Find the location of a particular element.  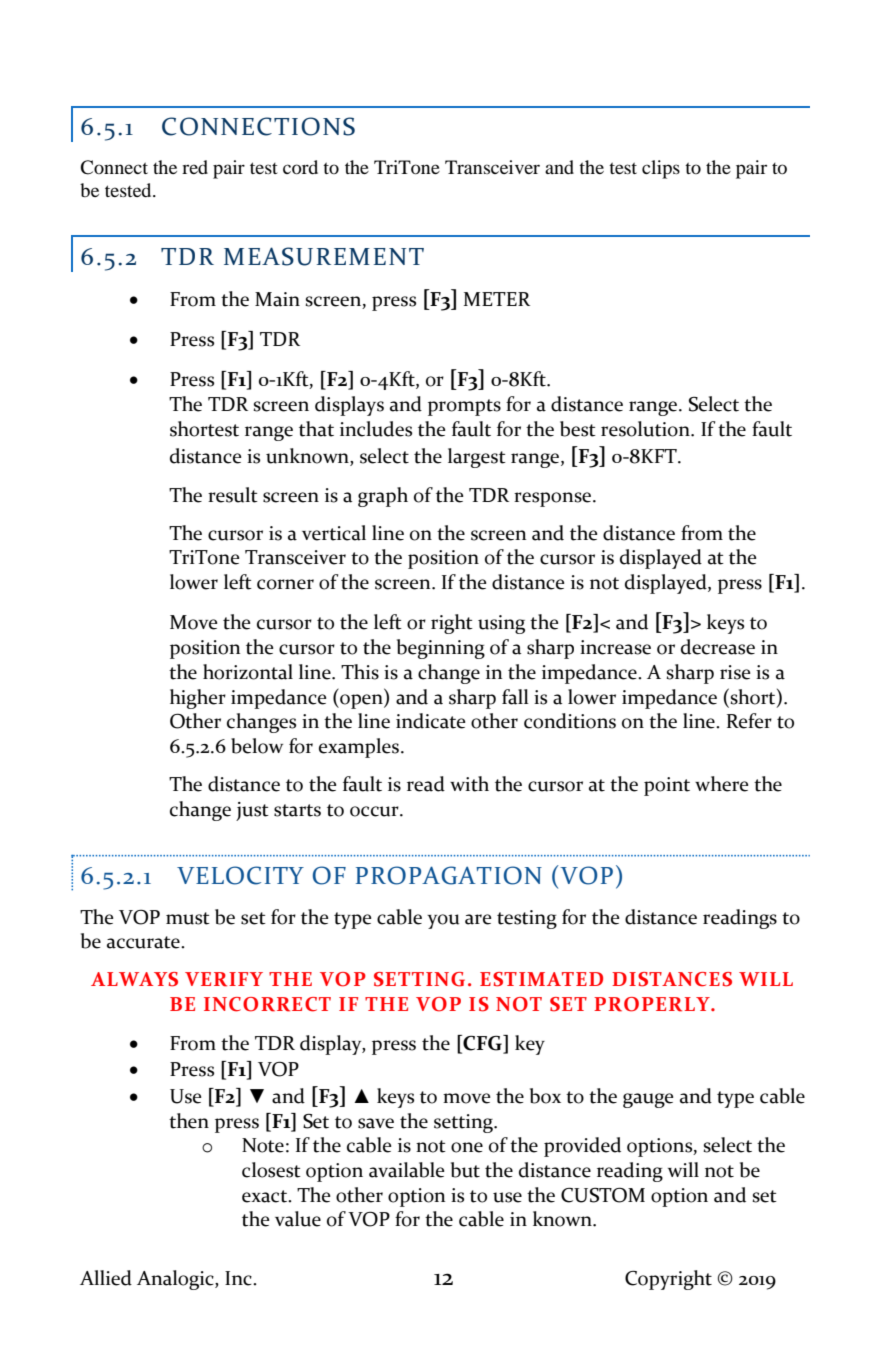

MEASUREMENT is located at coordinates (324, 256).
